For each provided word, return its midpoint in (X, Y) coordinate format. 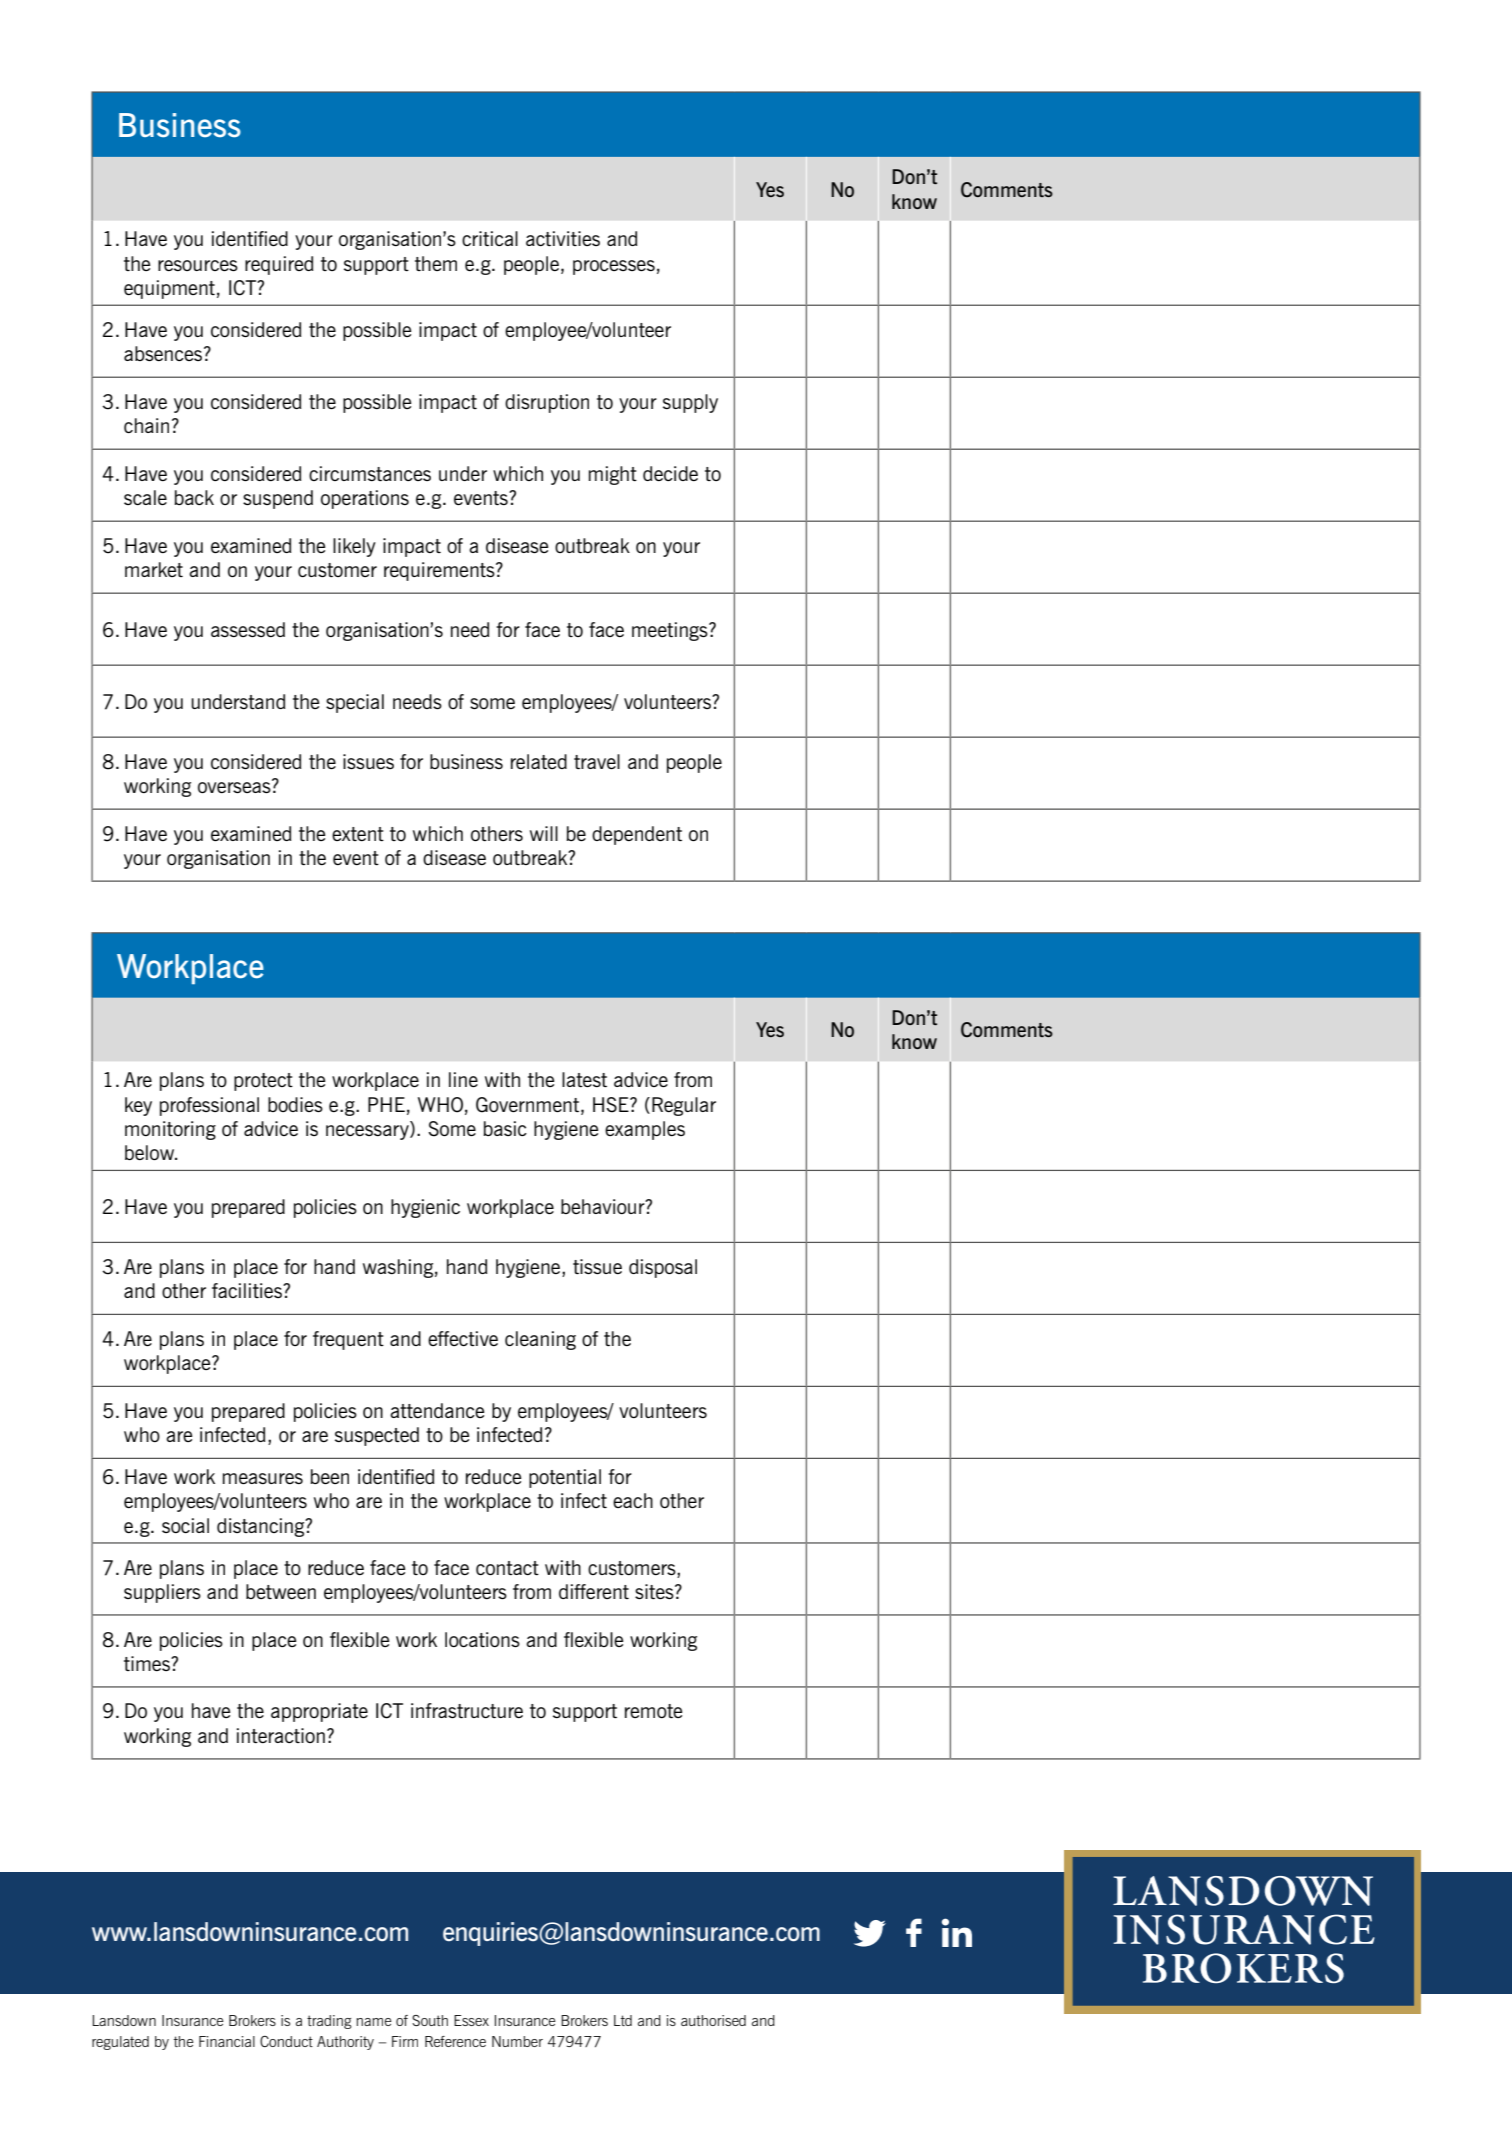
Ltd (623, 2020)
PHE (386, 1104)
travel (597, 761)
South (430, 2020)
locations (482, 1639)
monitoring (170, 1130)
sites (655, 1591)
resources (198, 265)
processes (614, 267)
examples (645, 1130)
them (436, 263)
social (185, 1525)
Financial (227, 2041)
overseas (235, 786)
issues (368, 761)
